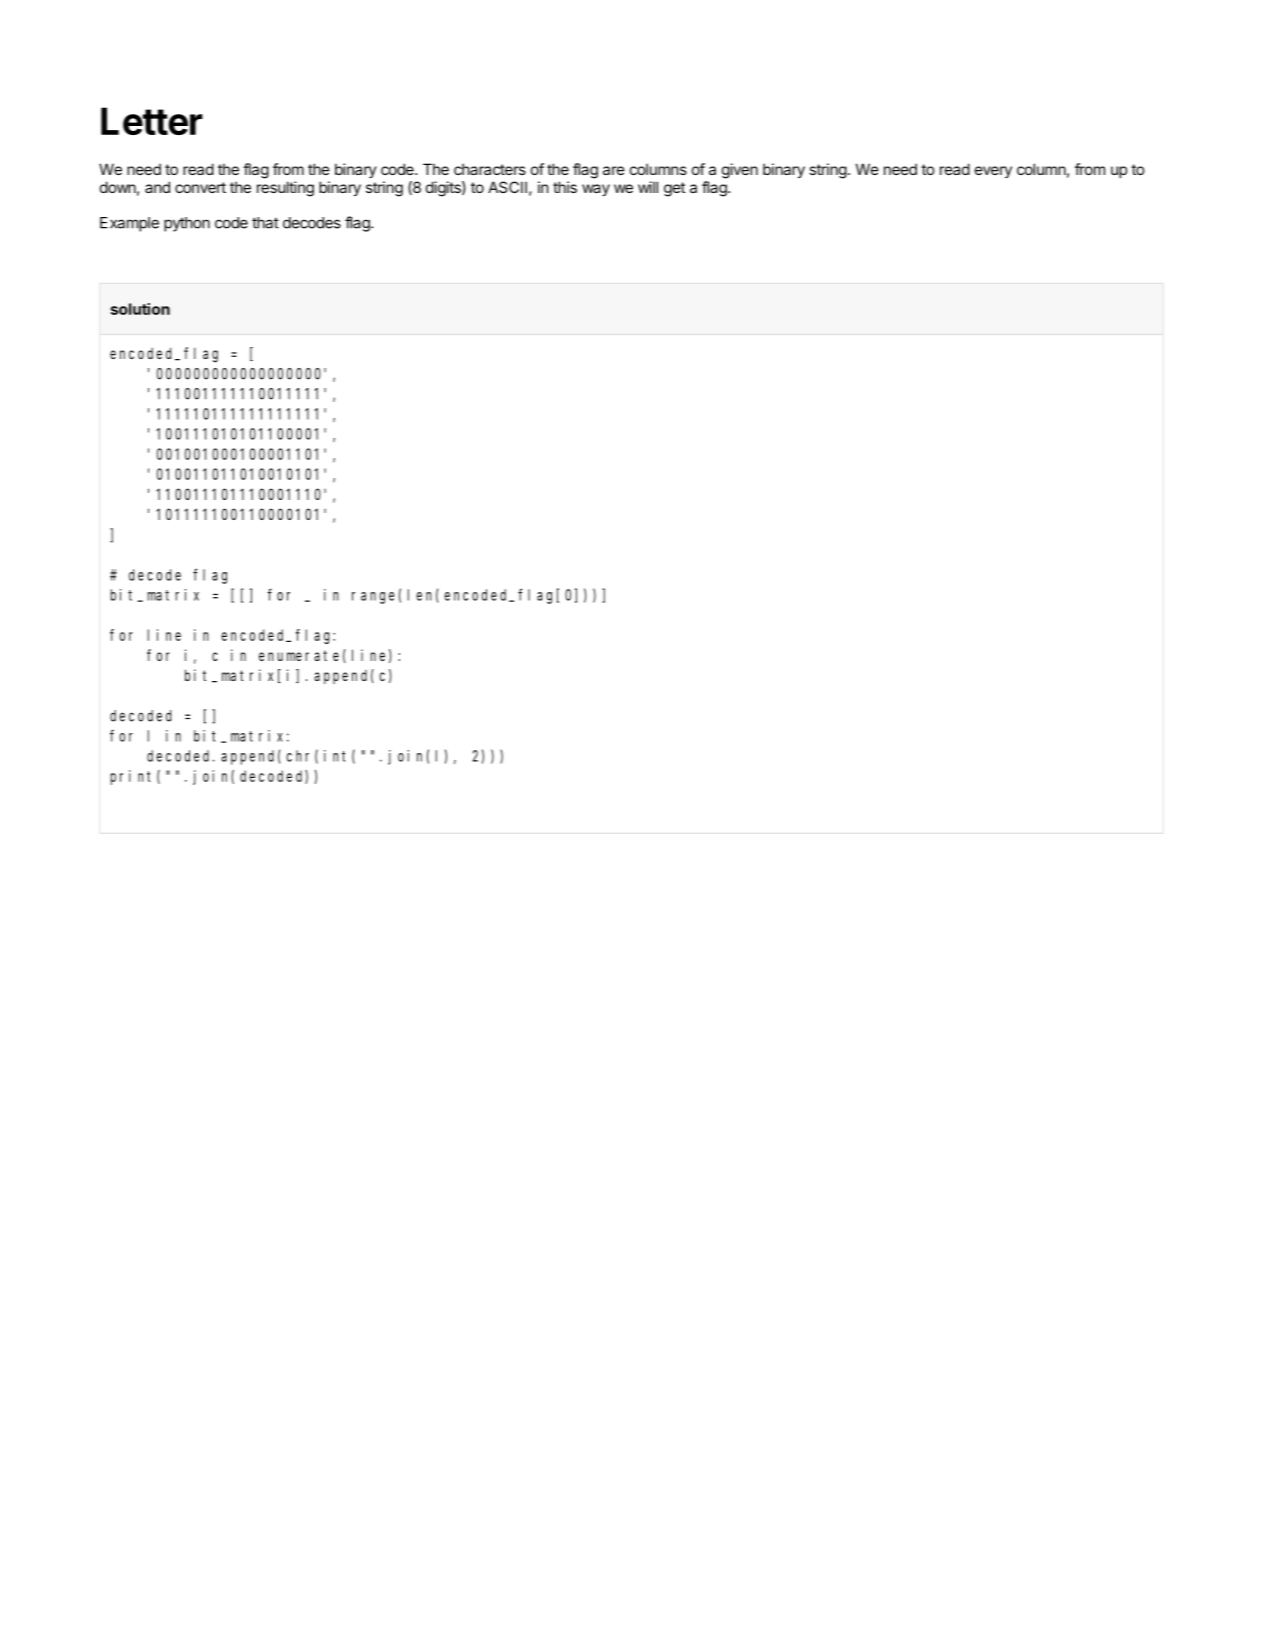  What do you see at coordinates (490, 169) in the screenshot?
I see `characters` at bounding box center [490, 169].
